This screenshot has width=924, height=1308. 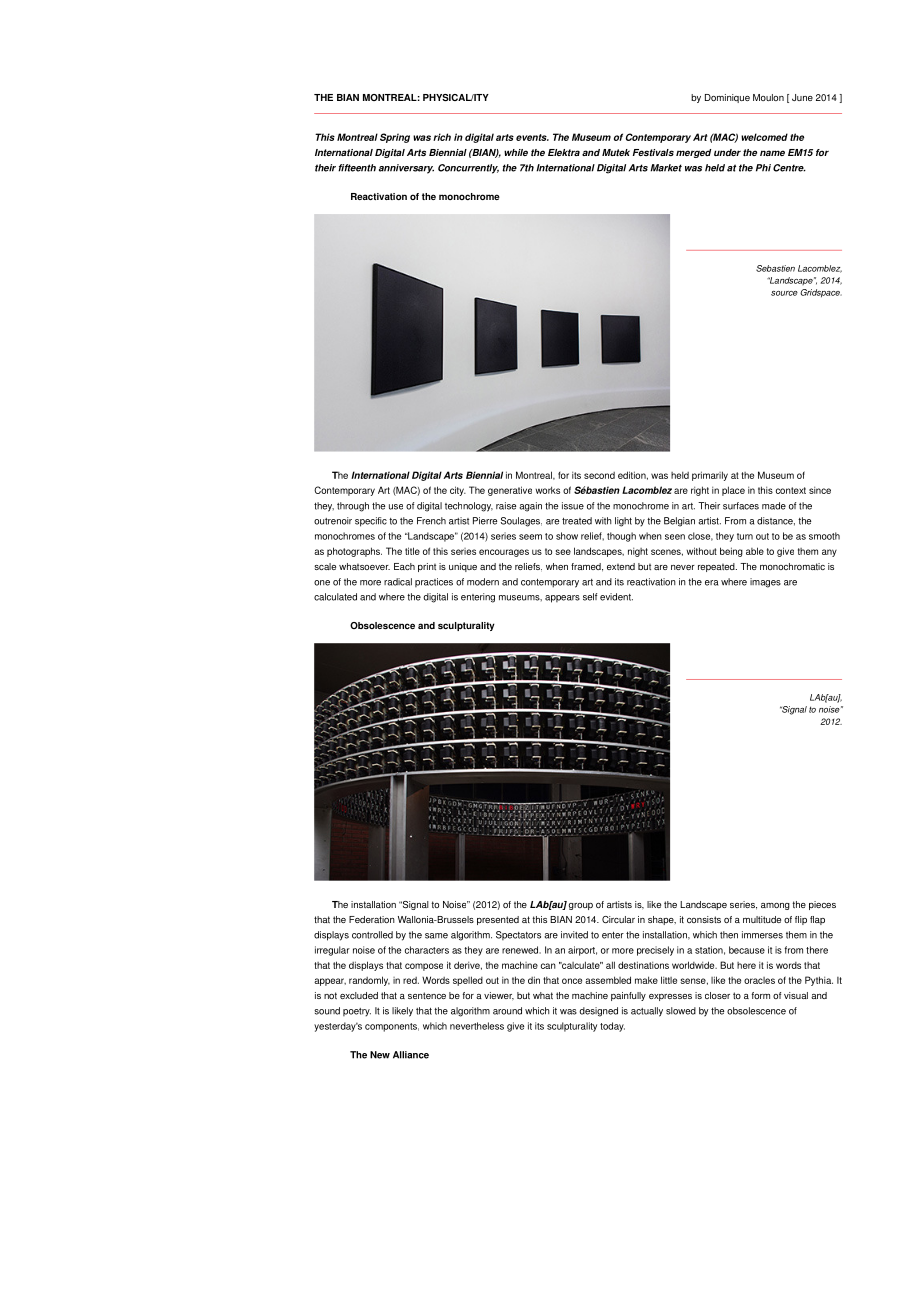 What do you see at coordinates (764, 137) in the screenshot?
I see `welcomed` at bounding box center [764, 137].
